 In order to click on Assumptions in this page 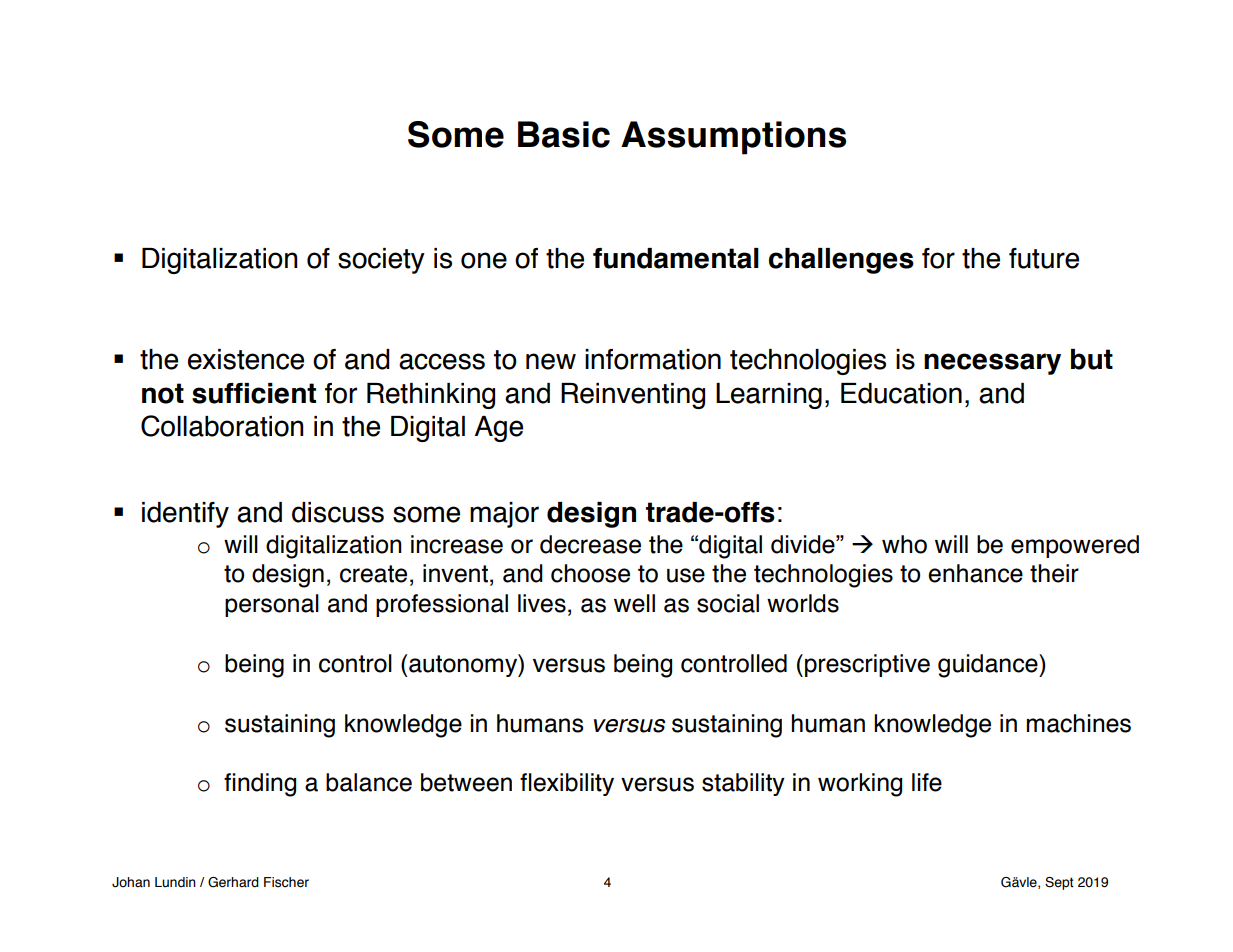, I will do `click(733, 138)`.
